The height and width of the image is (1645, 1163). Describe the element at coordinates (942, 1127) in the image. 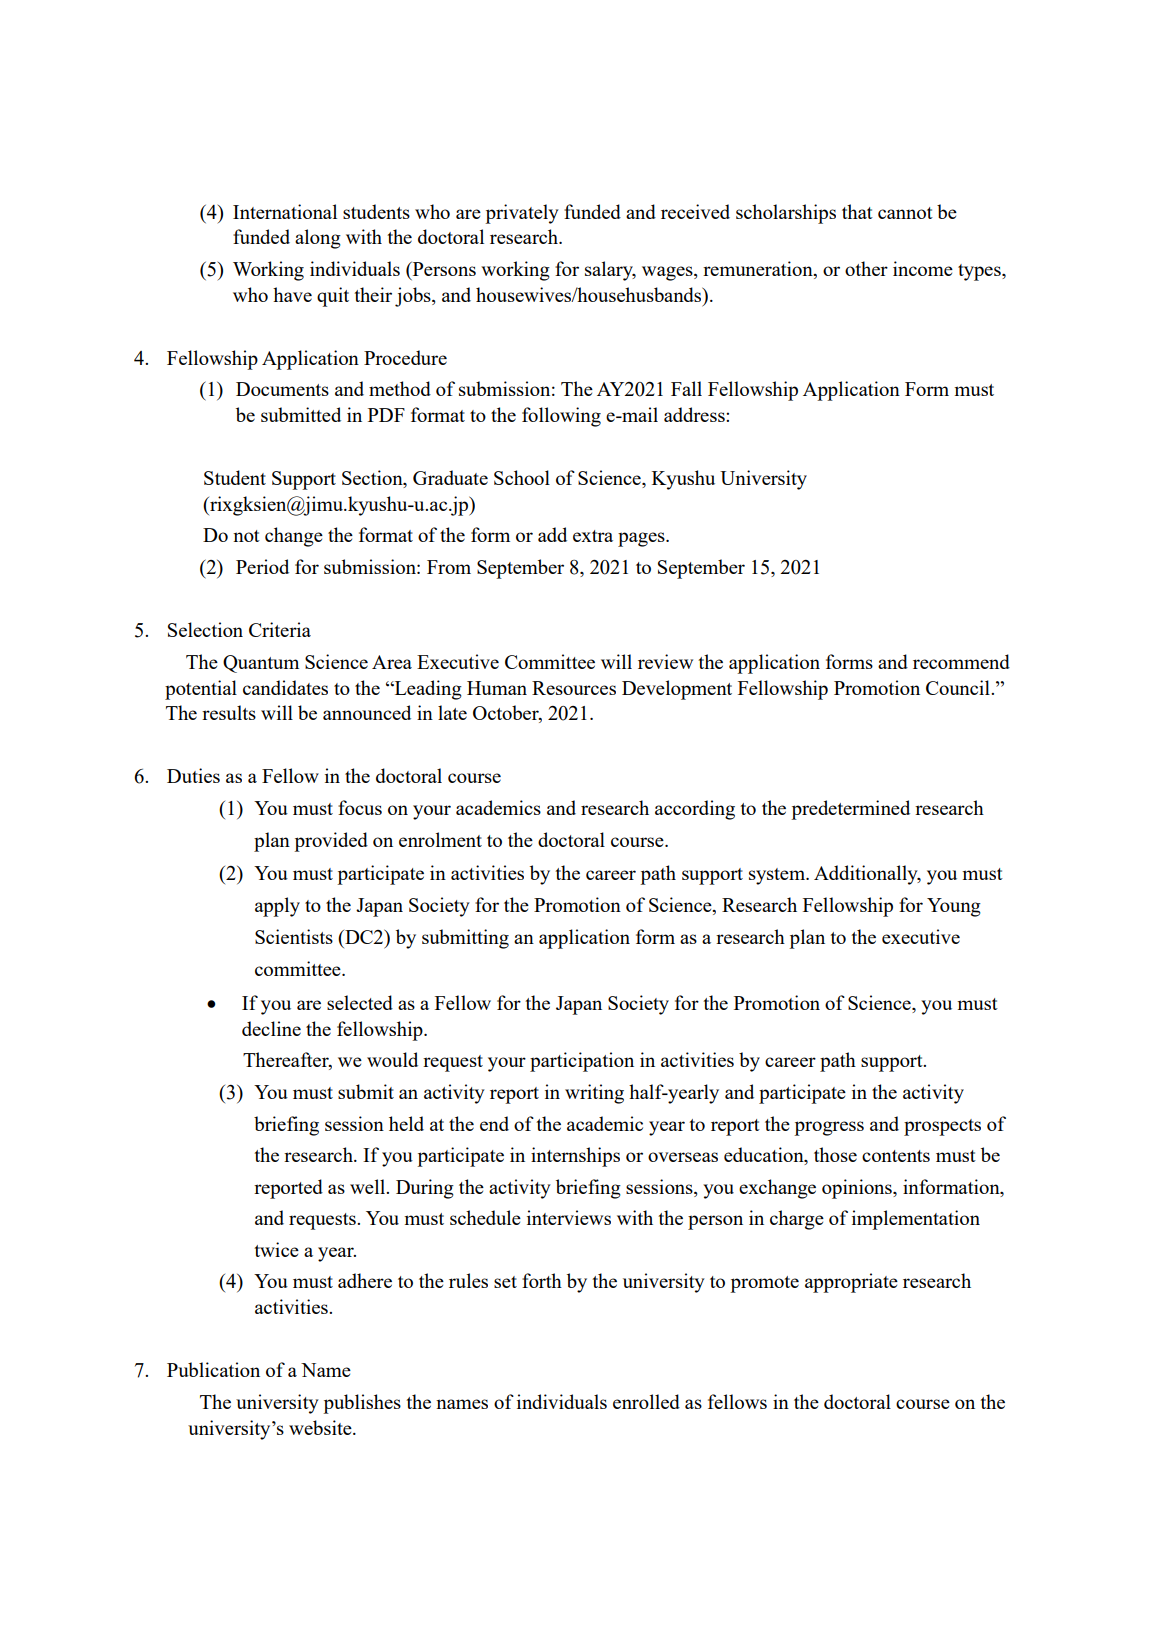

I see `prospects` at that location.
